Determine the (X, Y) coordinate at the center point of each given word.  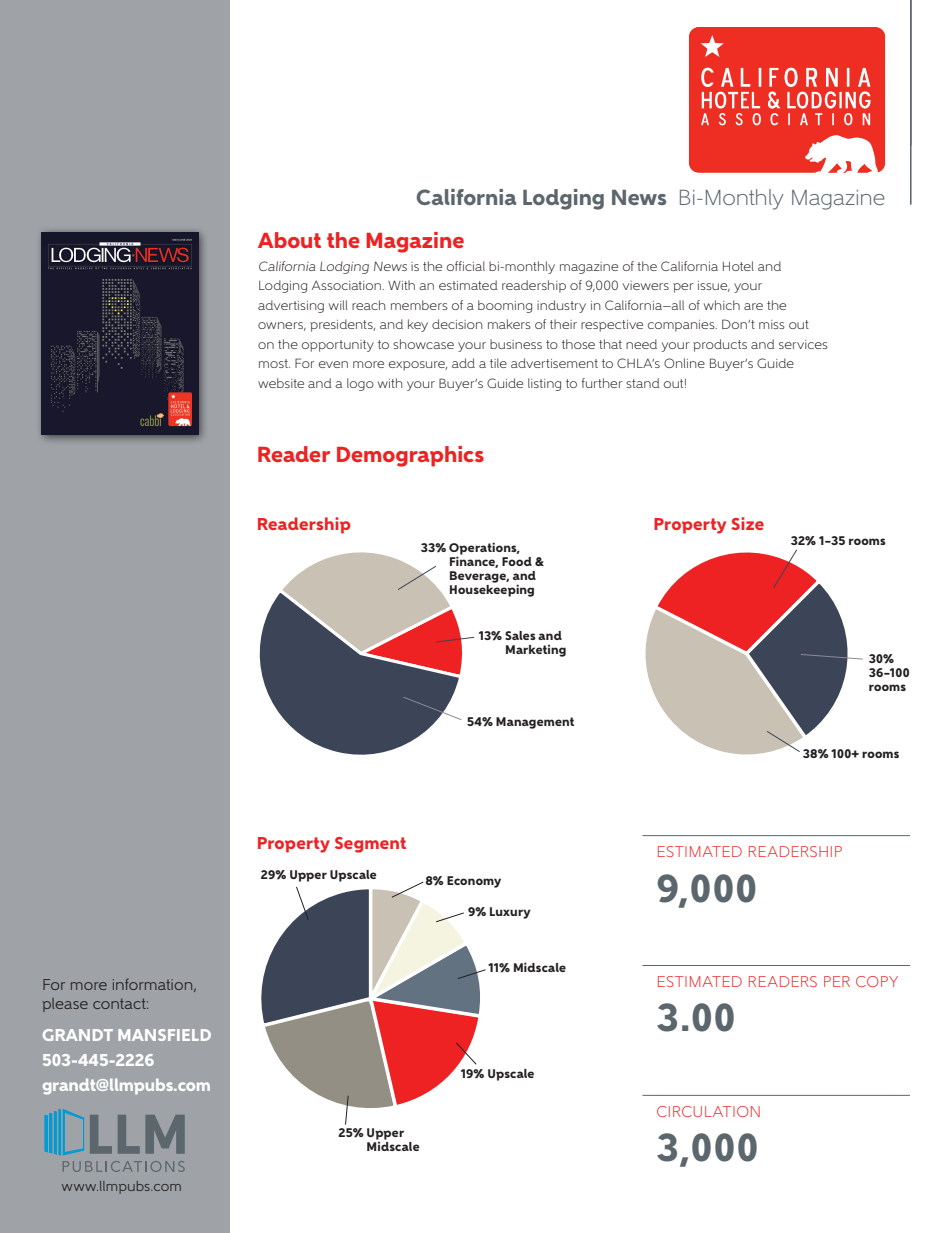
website (281, 383)
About (289, 240)
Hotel (738, 266)
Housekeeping (492, 590)
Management (535, 723)
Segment (370, 845)
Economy (474, 882)
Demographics (410, 456)
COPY (877, 981)
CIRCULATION (708, 1111)
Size (747, 523)
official (466, 266)
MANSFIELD (164, 1035)
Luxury (510, 913)
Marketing (536, 651)
